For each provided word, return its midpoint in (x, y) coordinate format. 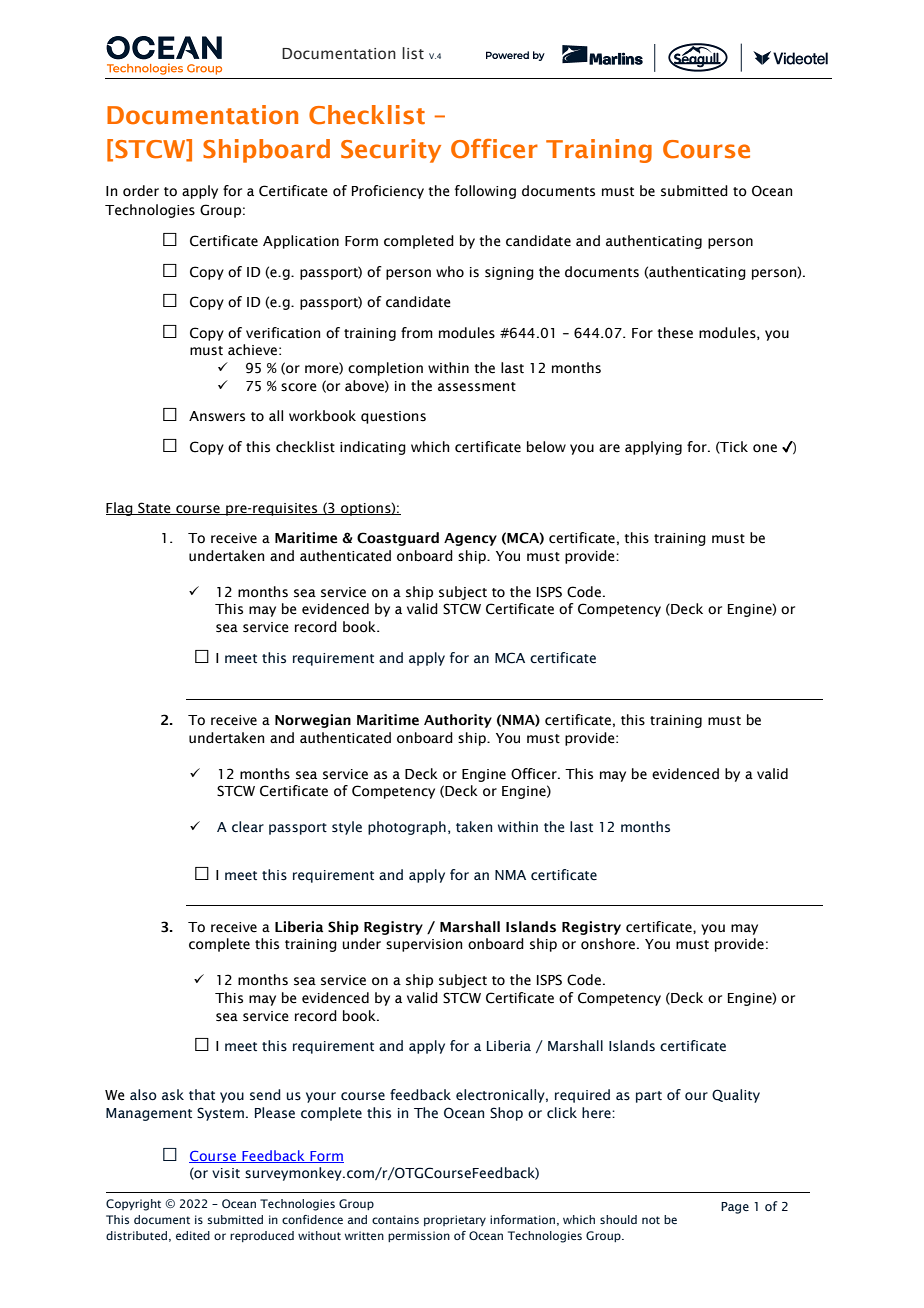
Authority (458, 721)
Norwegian (313, 721)
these (675, 333)
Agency (470, 539)
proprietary (455, 1220)
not (651, 1220)
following (485, 192)
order (141, 191)
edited (193, 1235)
